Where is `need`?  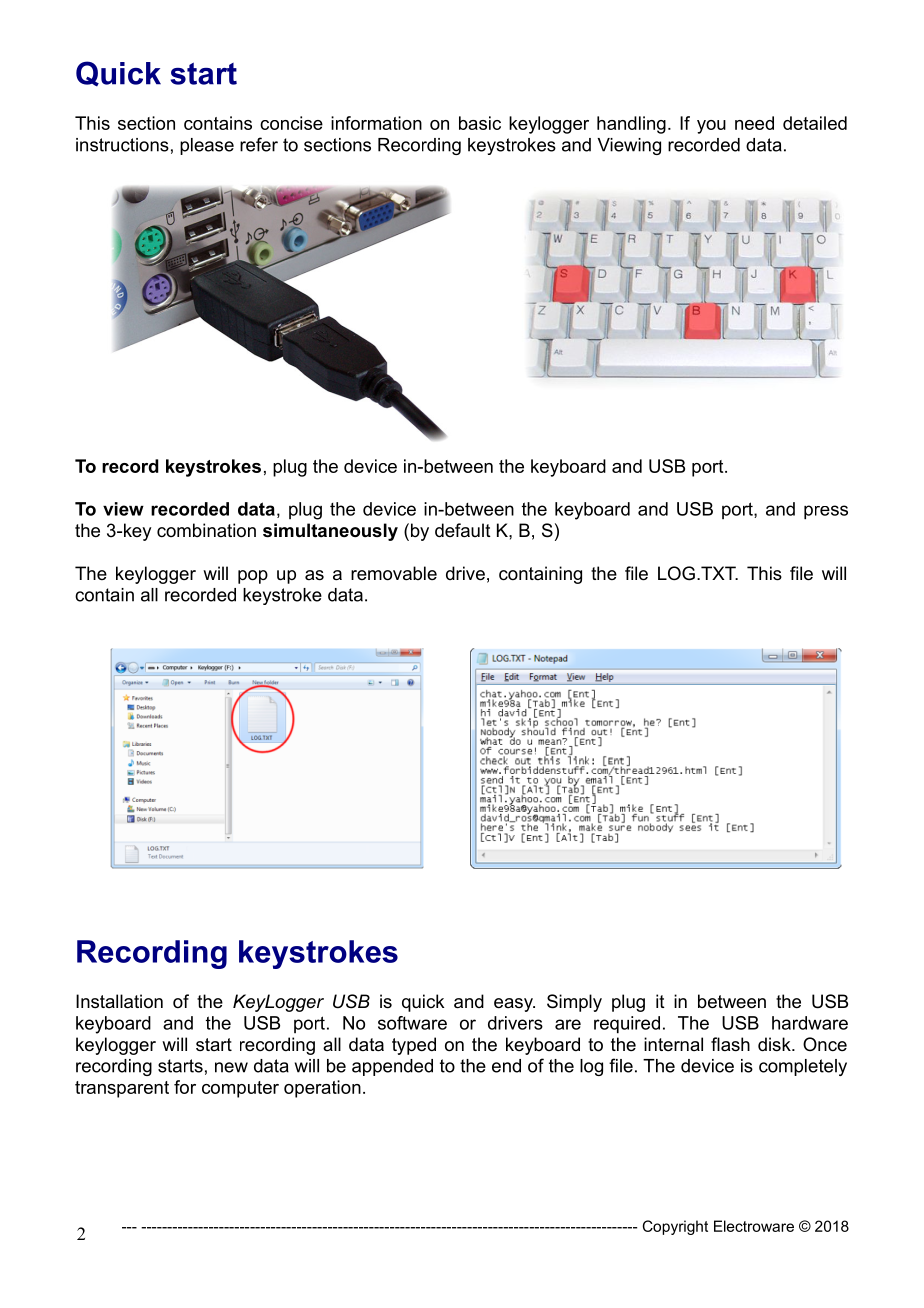
need is located at coordinates (754, 123).
